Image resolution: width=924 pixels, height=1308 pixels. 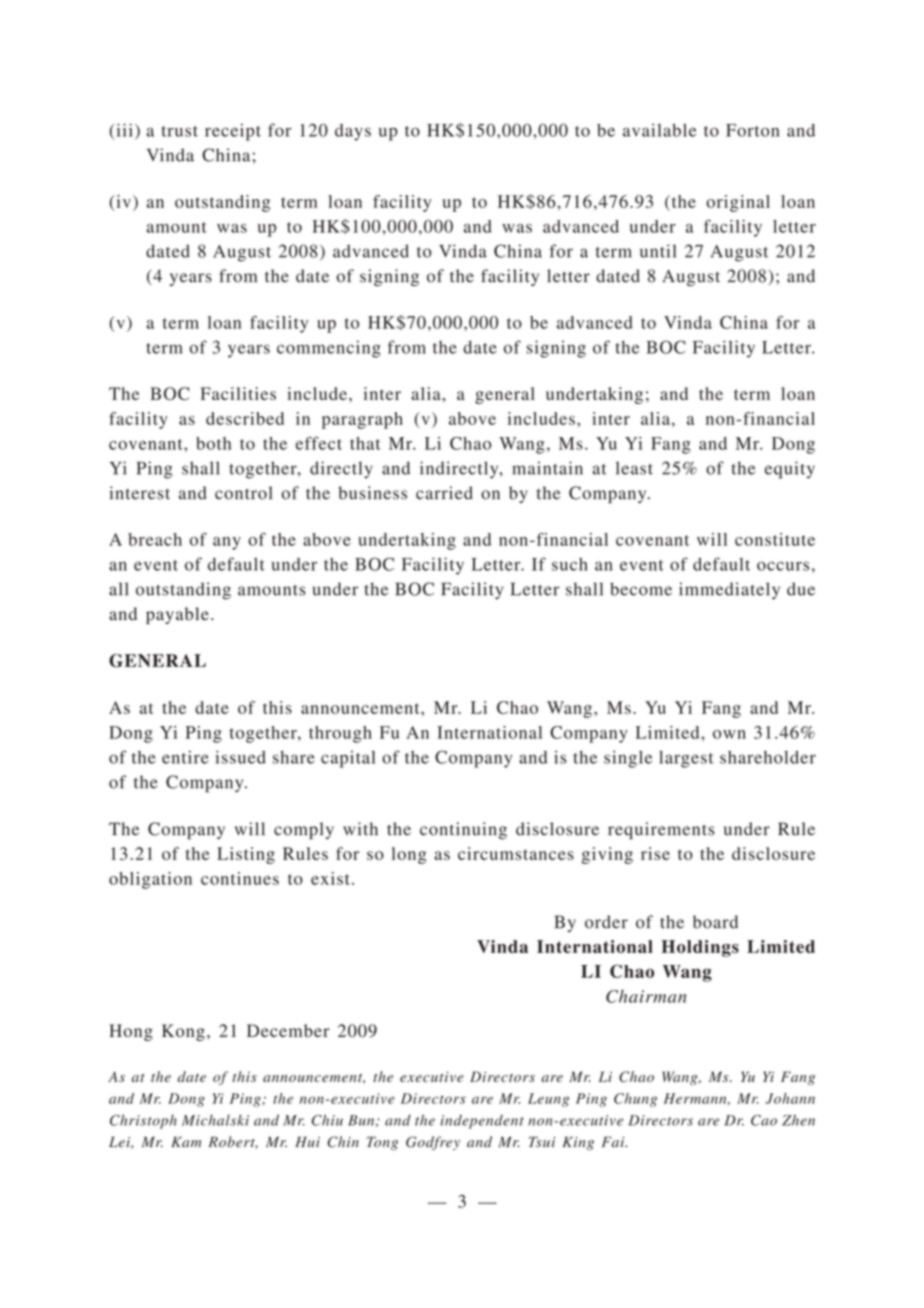 I want to click on days, so click(x=353, y=132).
